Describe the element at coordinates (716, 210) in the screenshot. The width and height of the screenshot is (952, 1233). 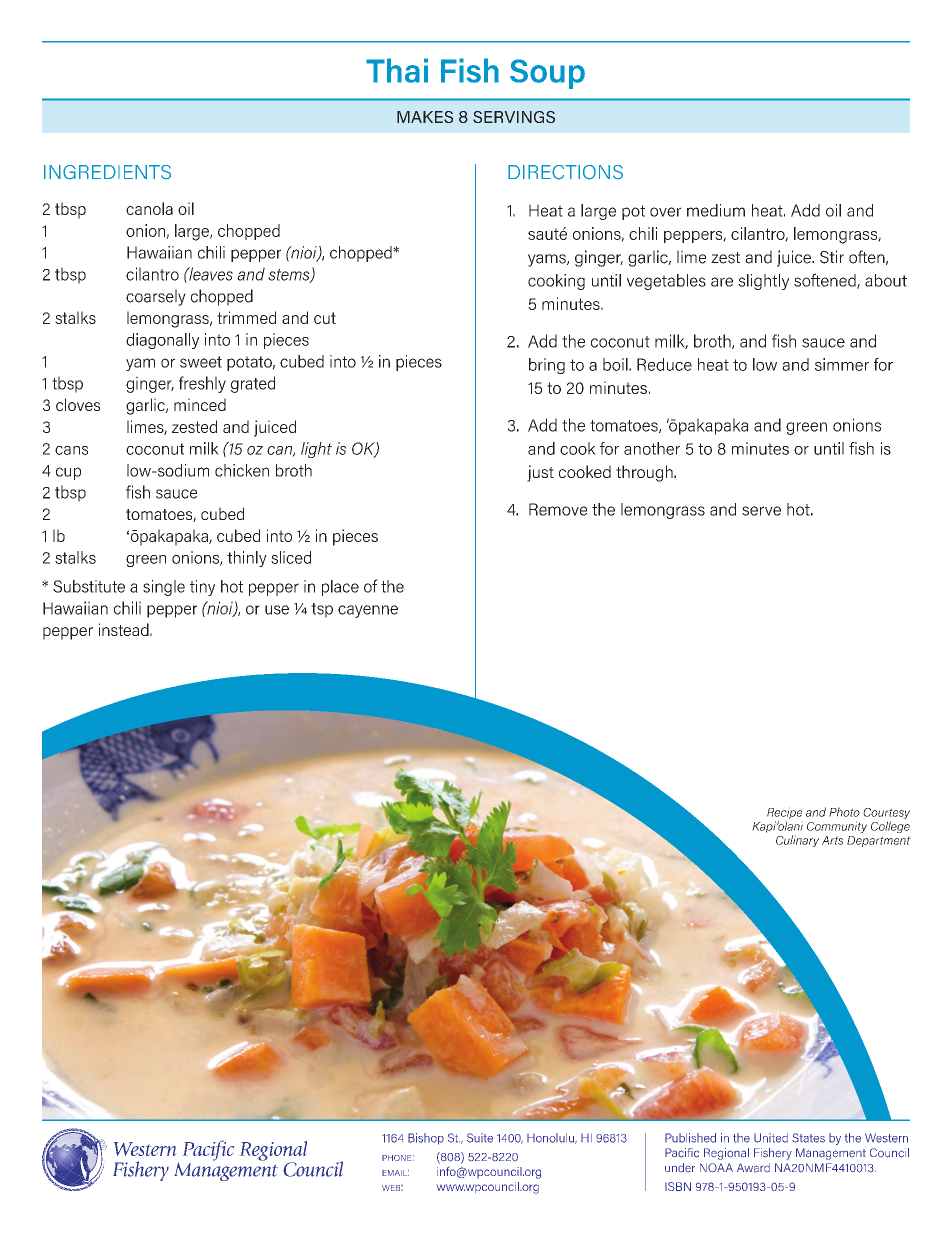
I see `medium` at that location.
